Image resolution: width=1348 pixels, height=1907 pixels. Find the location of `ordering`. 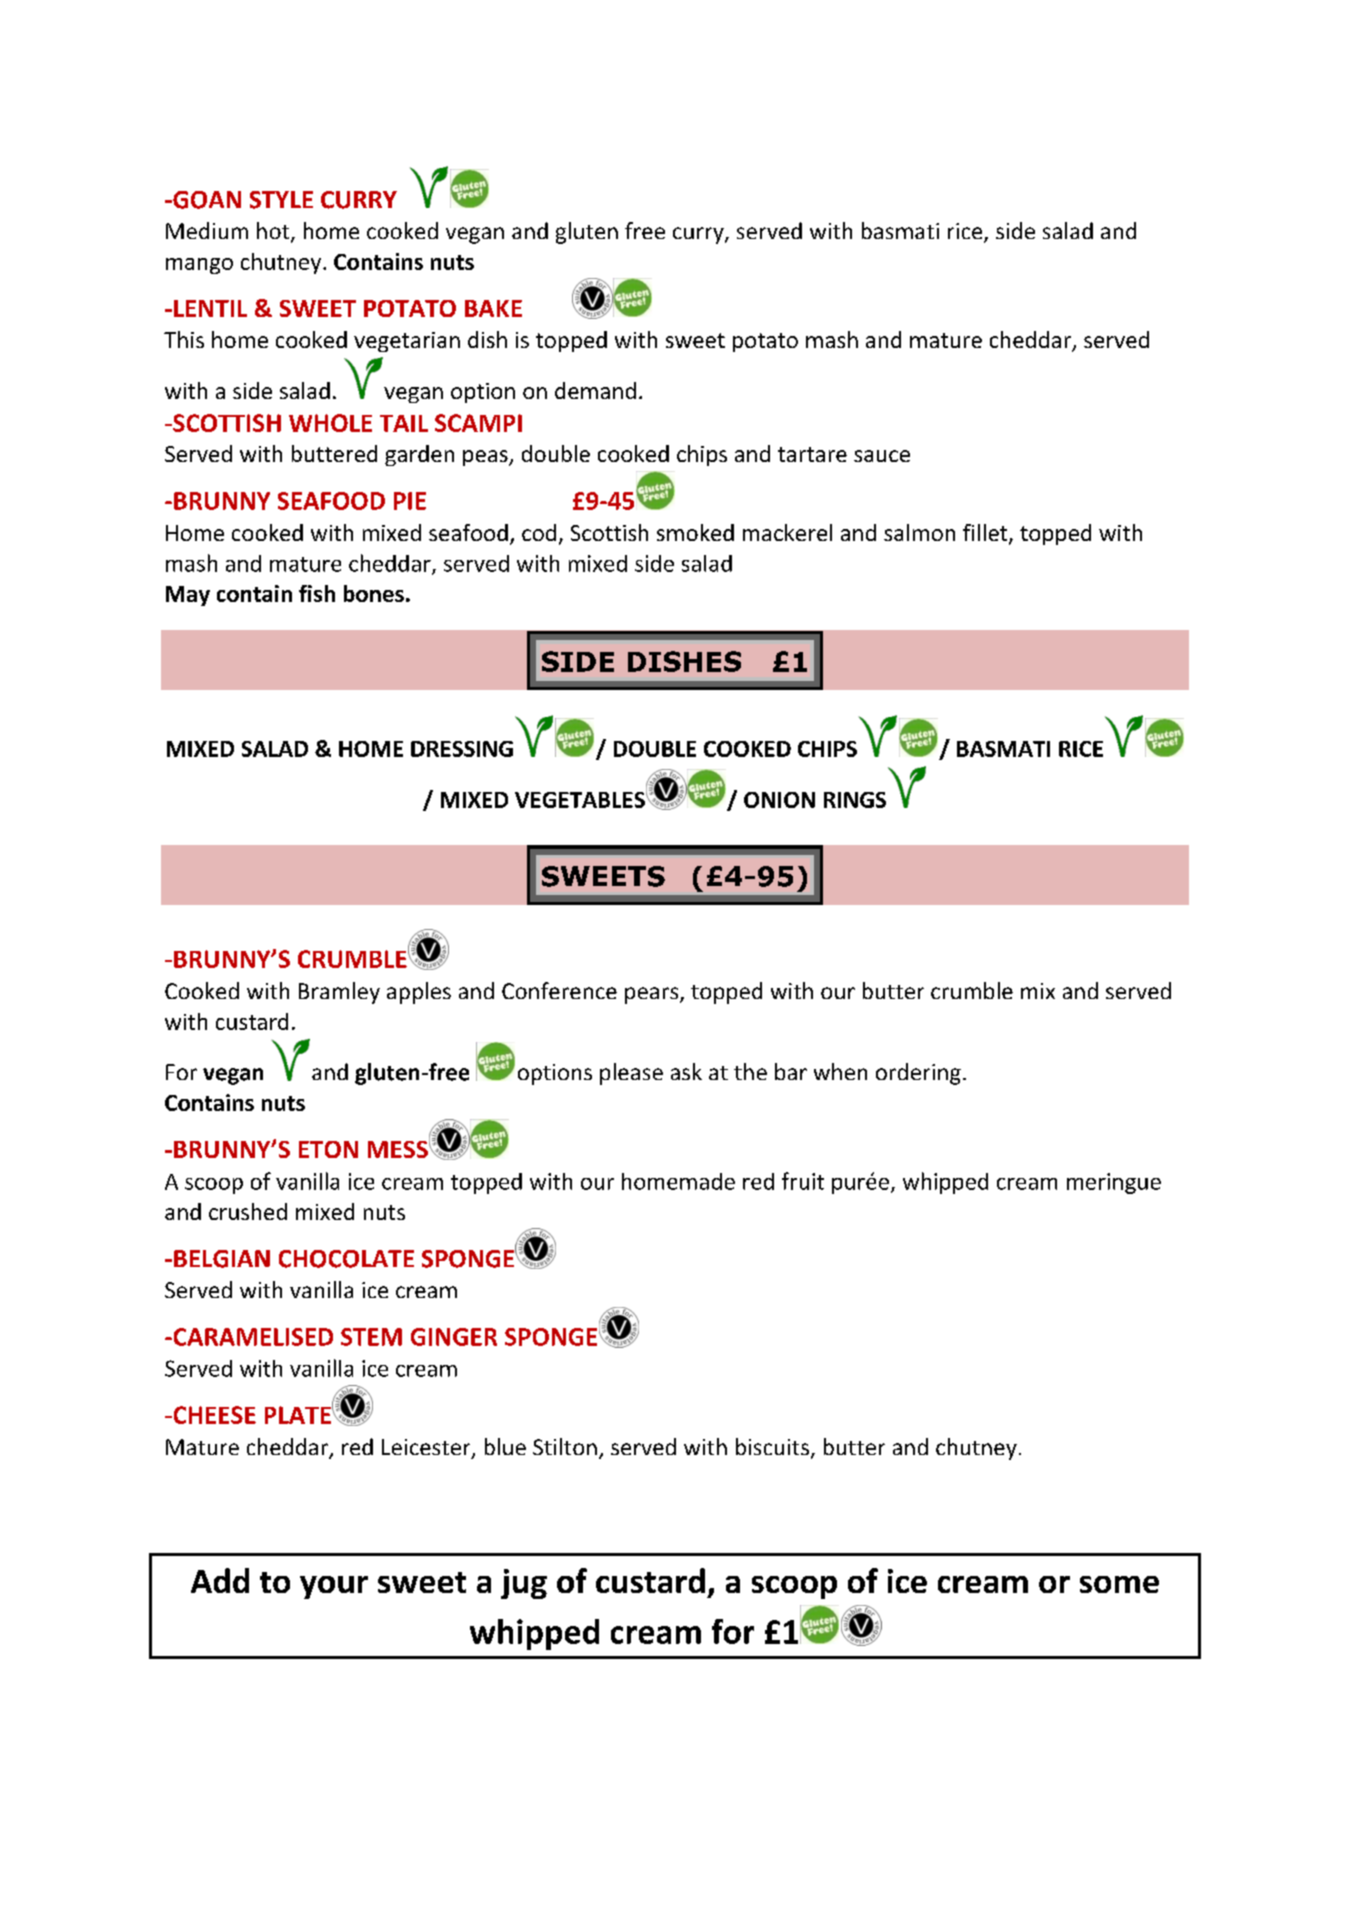

ordering is located at coordinates (918, 1074).
